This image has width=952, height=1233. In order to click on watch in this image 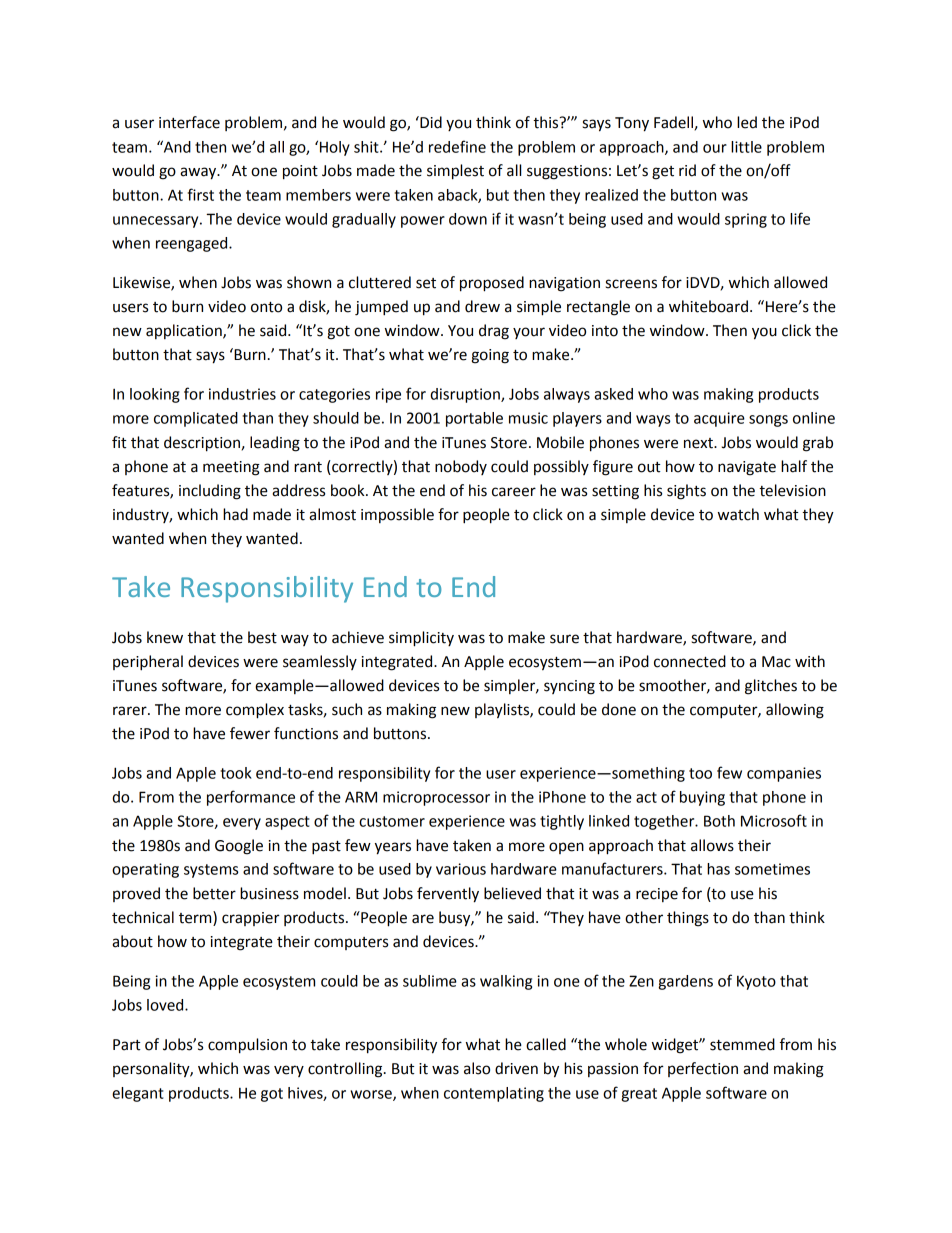, I will do `click(738, 514)`.
